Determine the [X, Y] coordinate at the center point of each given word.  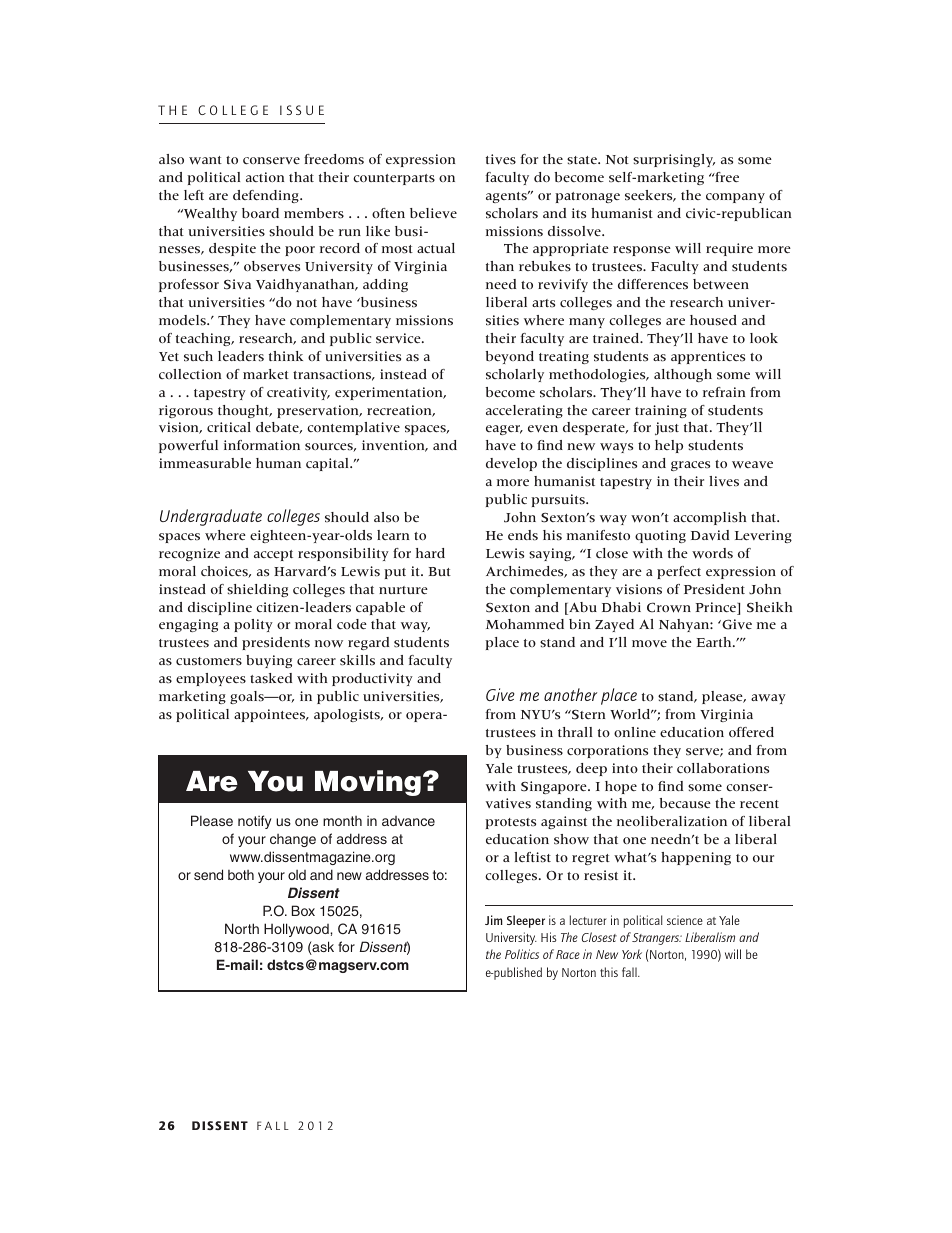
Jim [494, 920]
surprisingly [674, 160]
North [242, 928]
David [710, 535]
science [685, 920]
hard [430, 553]
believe [433, 213]
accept [273, 555]
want [205, 160]
